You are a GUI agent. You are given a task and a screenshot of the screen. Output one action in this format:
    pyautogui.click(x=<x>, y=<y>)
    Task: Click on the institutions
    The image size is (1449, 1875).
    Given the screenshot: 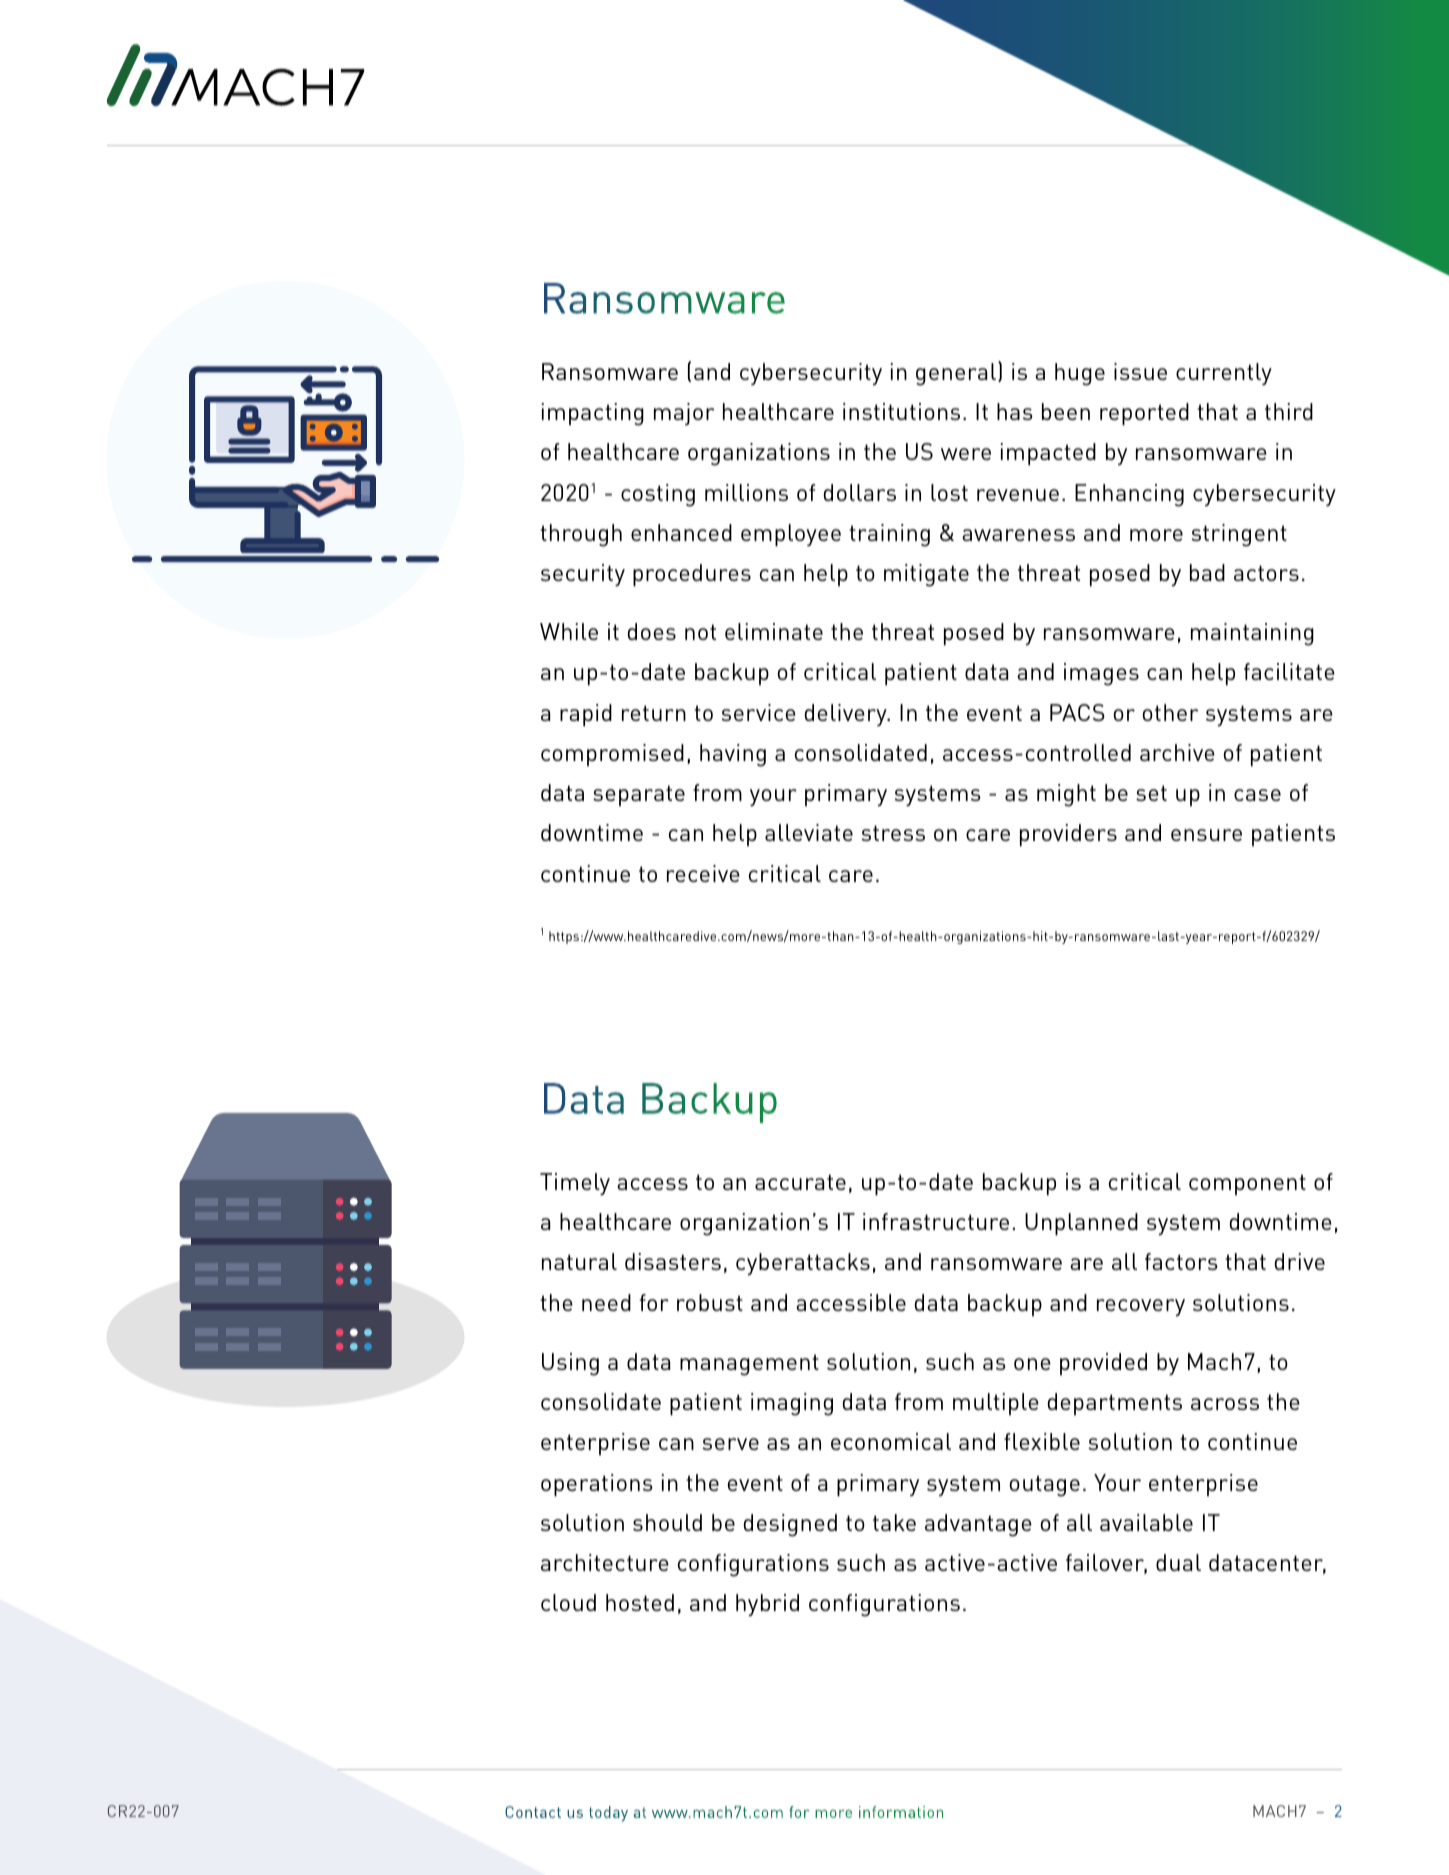 What is the action you would take?
    pyautogui.click(x=901, y=411)
